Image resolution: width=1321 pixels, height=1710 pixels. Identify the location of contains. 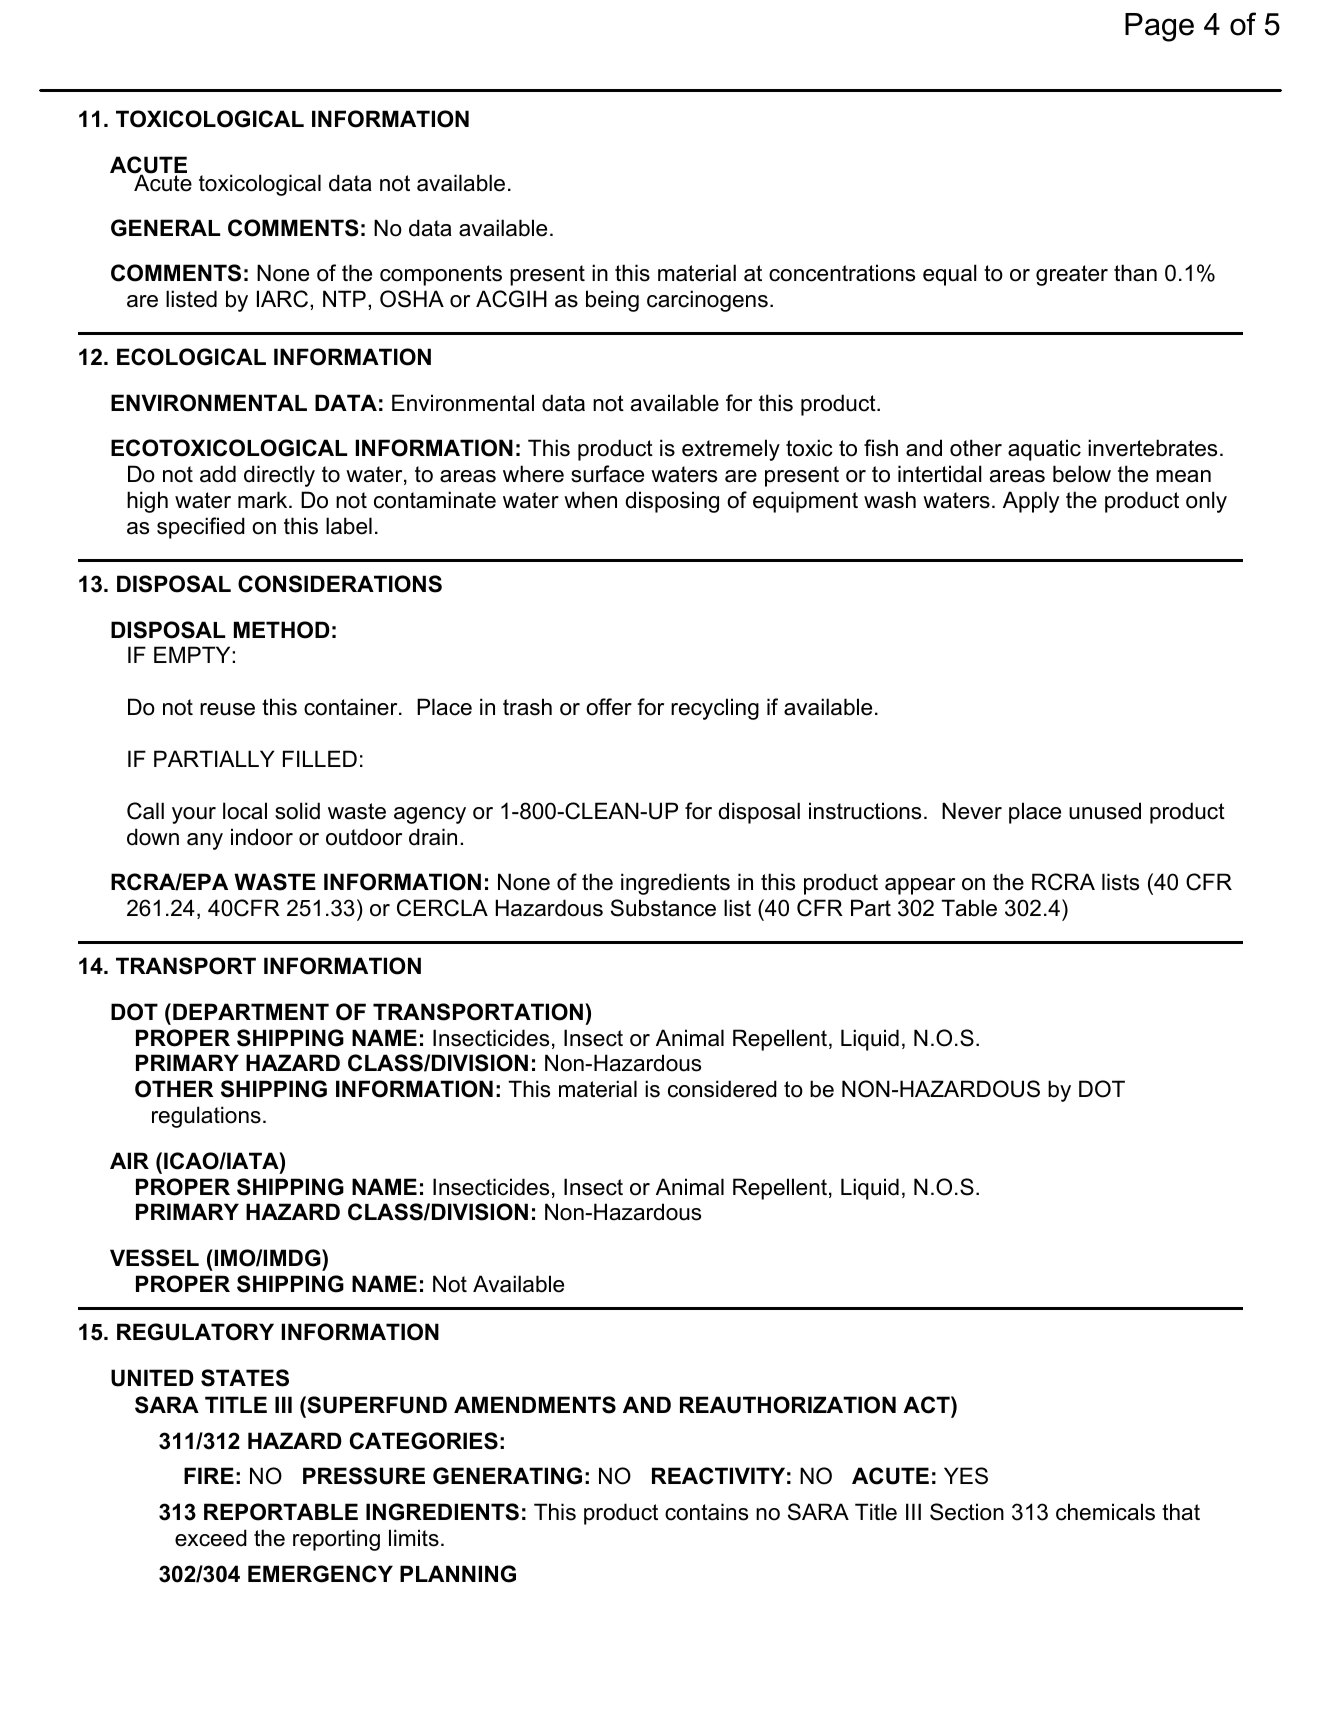
(706, 1512).
